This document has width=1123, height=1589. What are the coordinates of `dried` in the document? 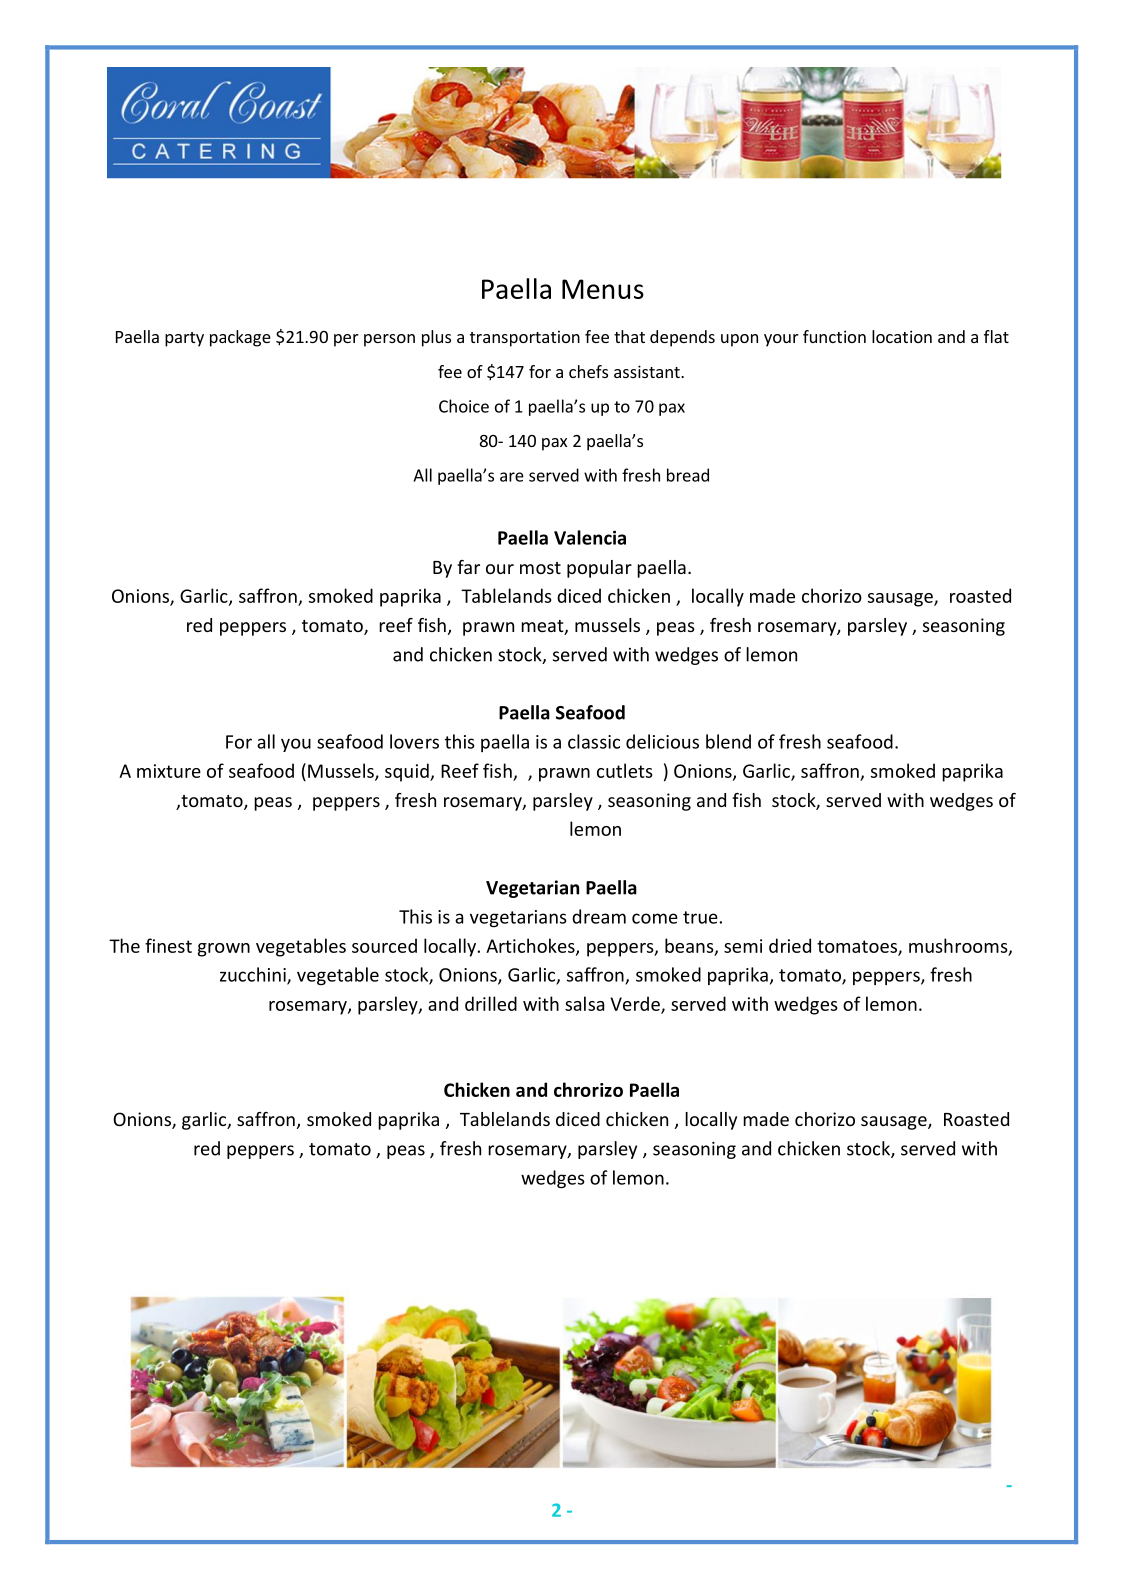 It's located at (790, 945).
